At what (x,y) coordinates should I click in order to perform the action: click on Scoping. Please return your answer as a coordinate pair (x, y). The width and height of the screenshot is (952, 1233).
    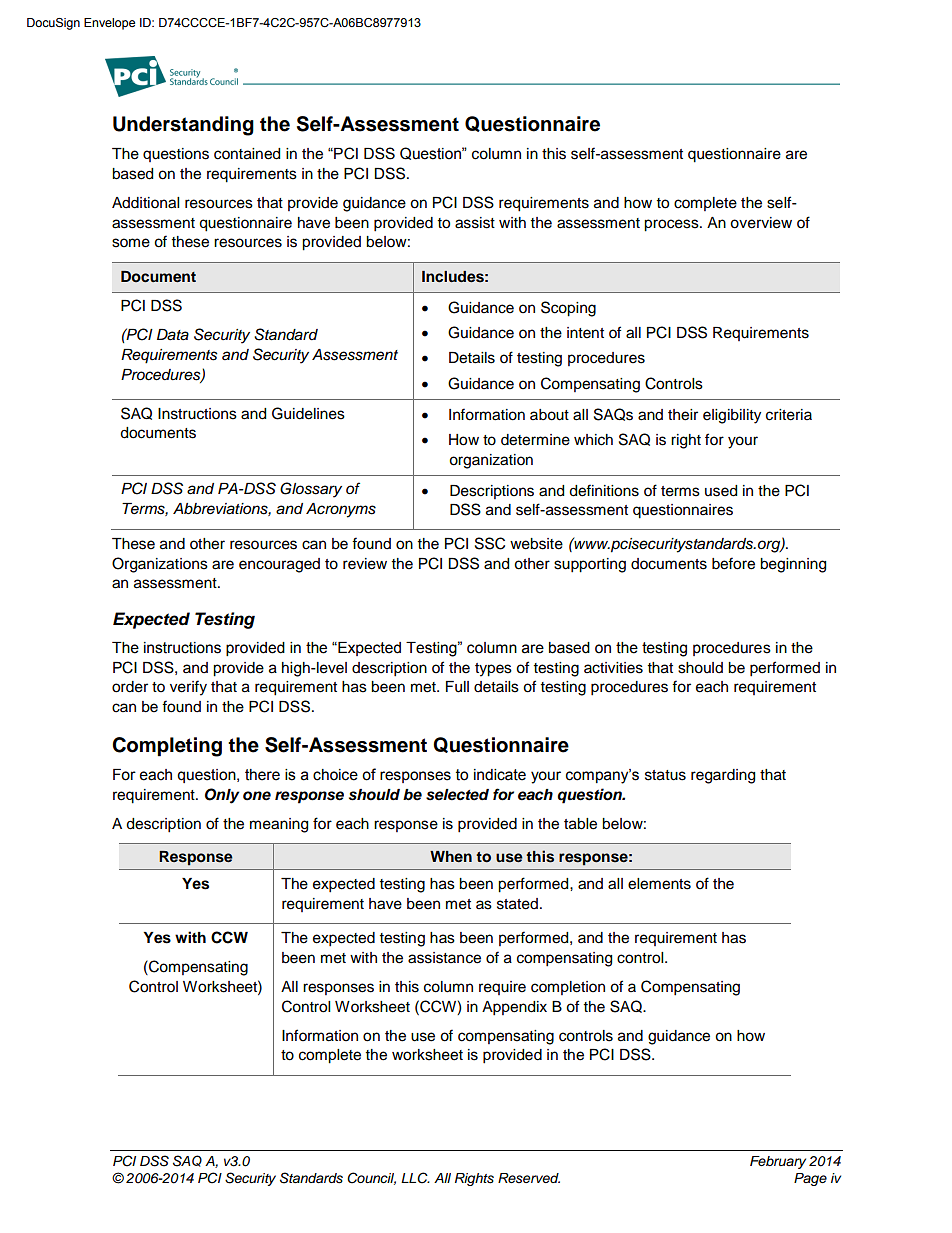
    Looking at the image, I should click on (568, 309).
